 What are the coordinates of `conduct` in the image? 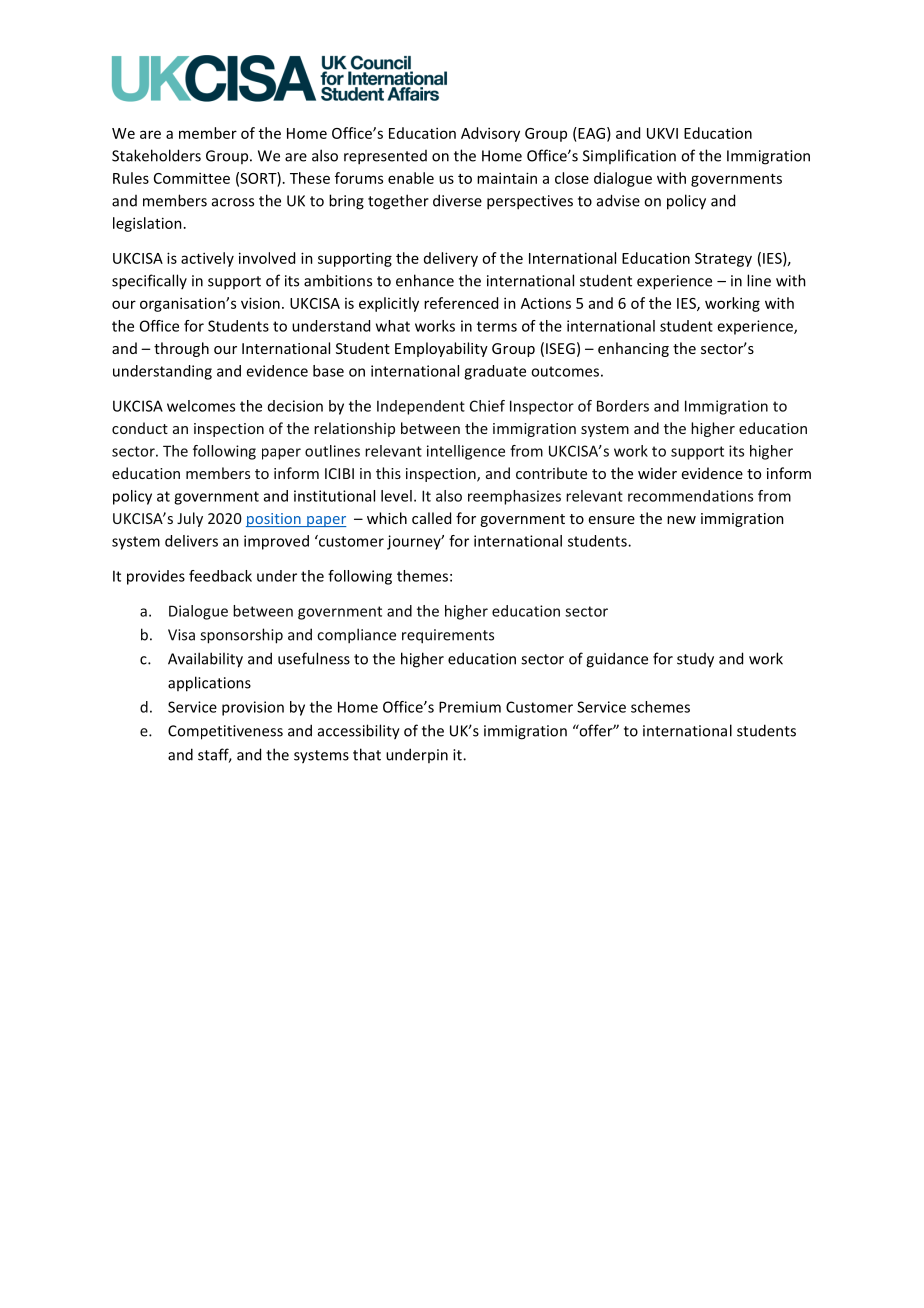 It's located at (140, 428).
